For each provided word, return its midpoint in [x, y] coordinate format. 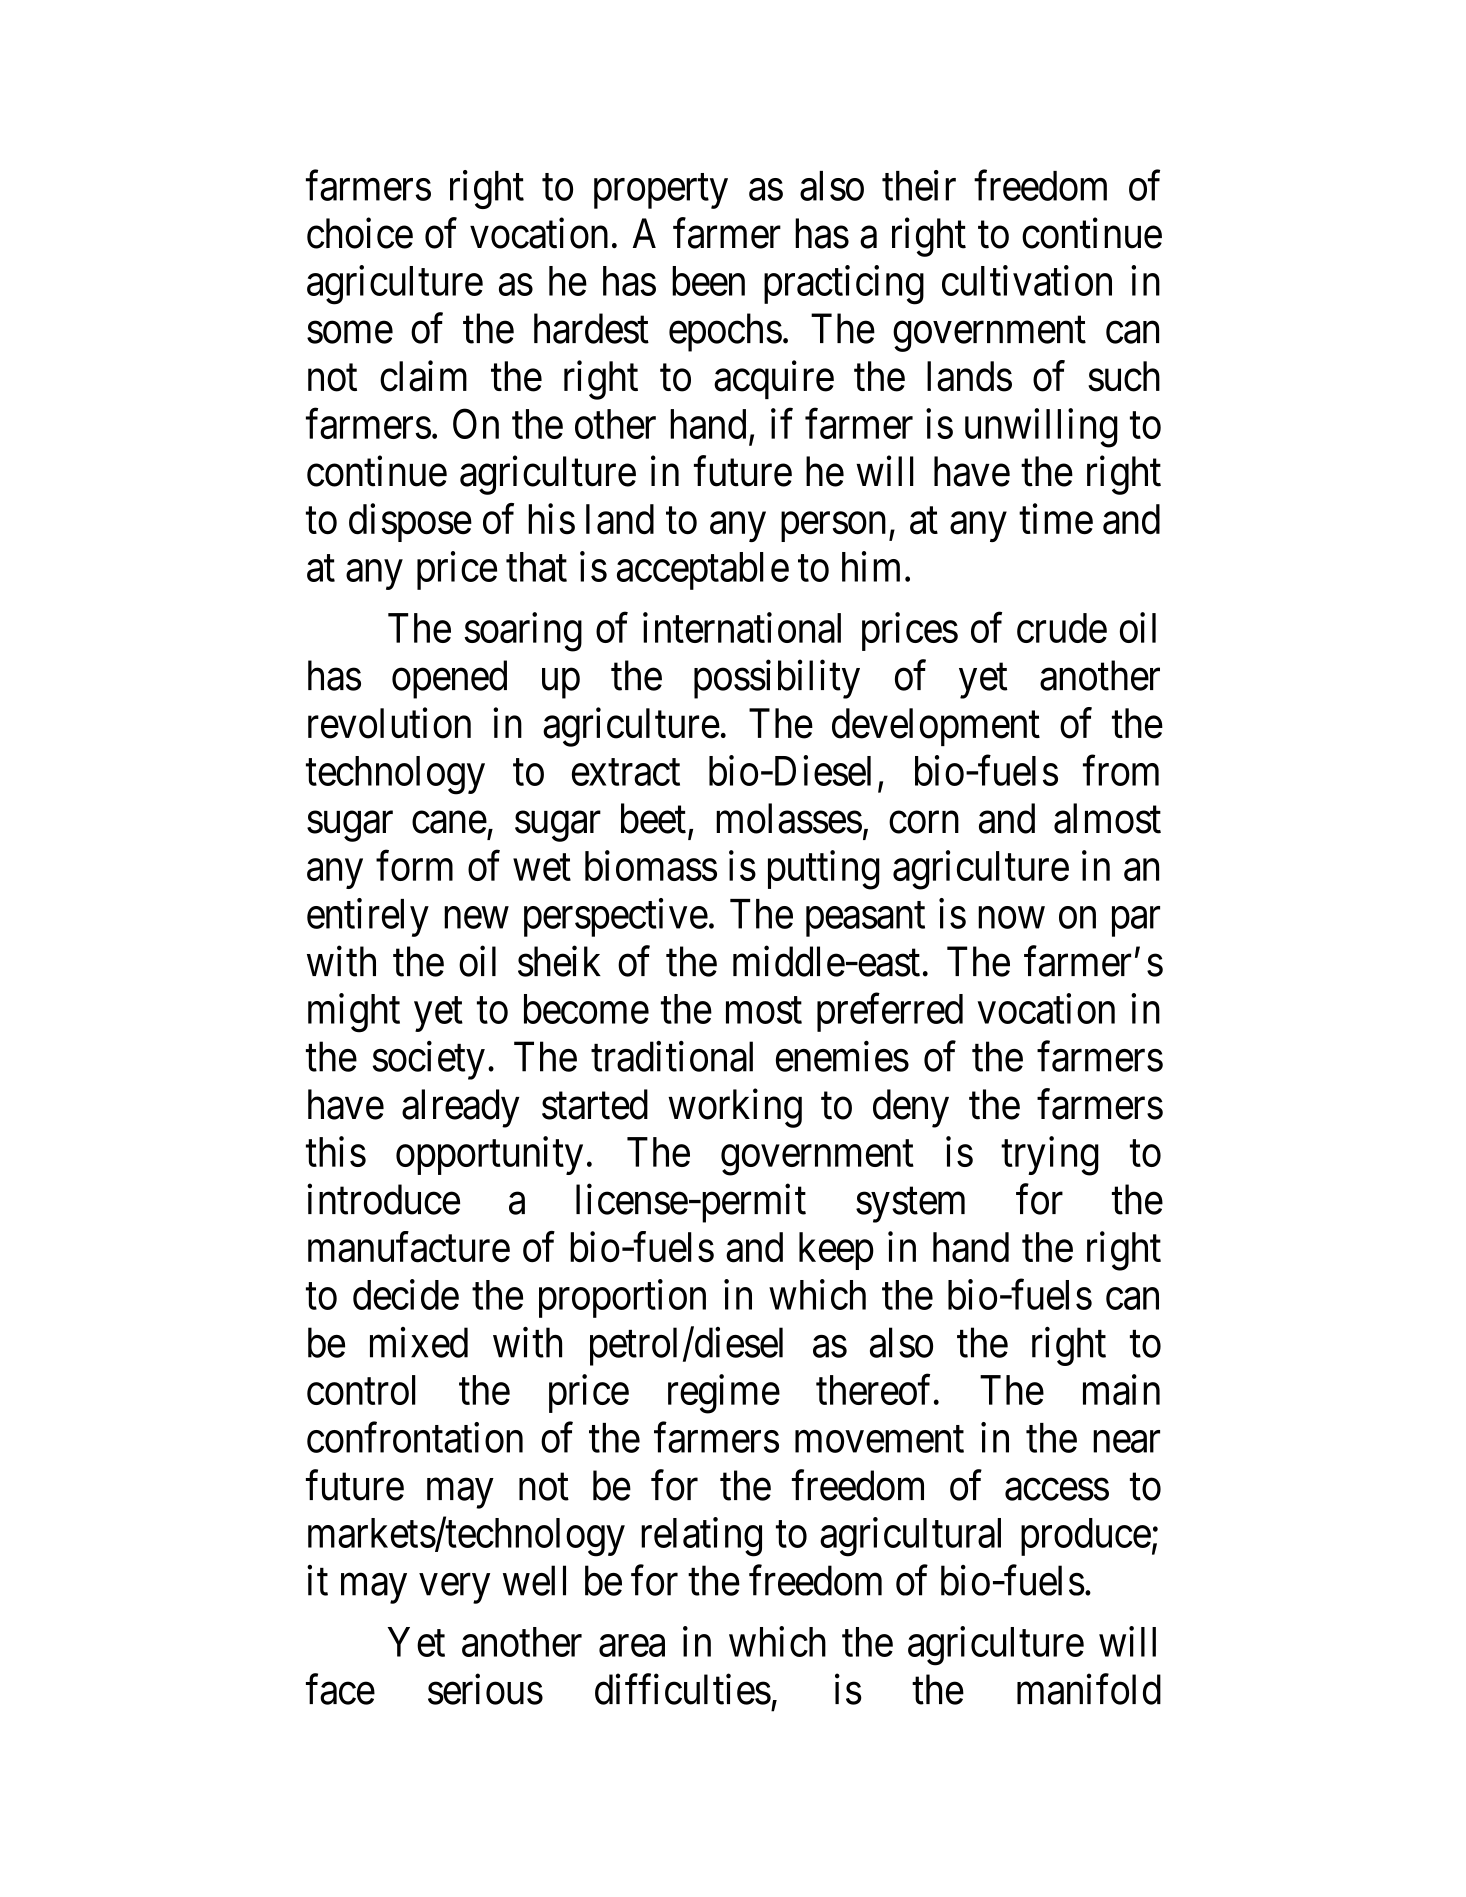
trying [1050, 1156]
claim [423, 376]
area [632, 1646]
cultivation [1027, 280]
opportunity [489, 1155]
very [454, 1589]
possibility [777, 679]
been [708, 281]
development [936, 727]
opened [449, 679]
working [735, 1108]
